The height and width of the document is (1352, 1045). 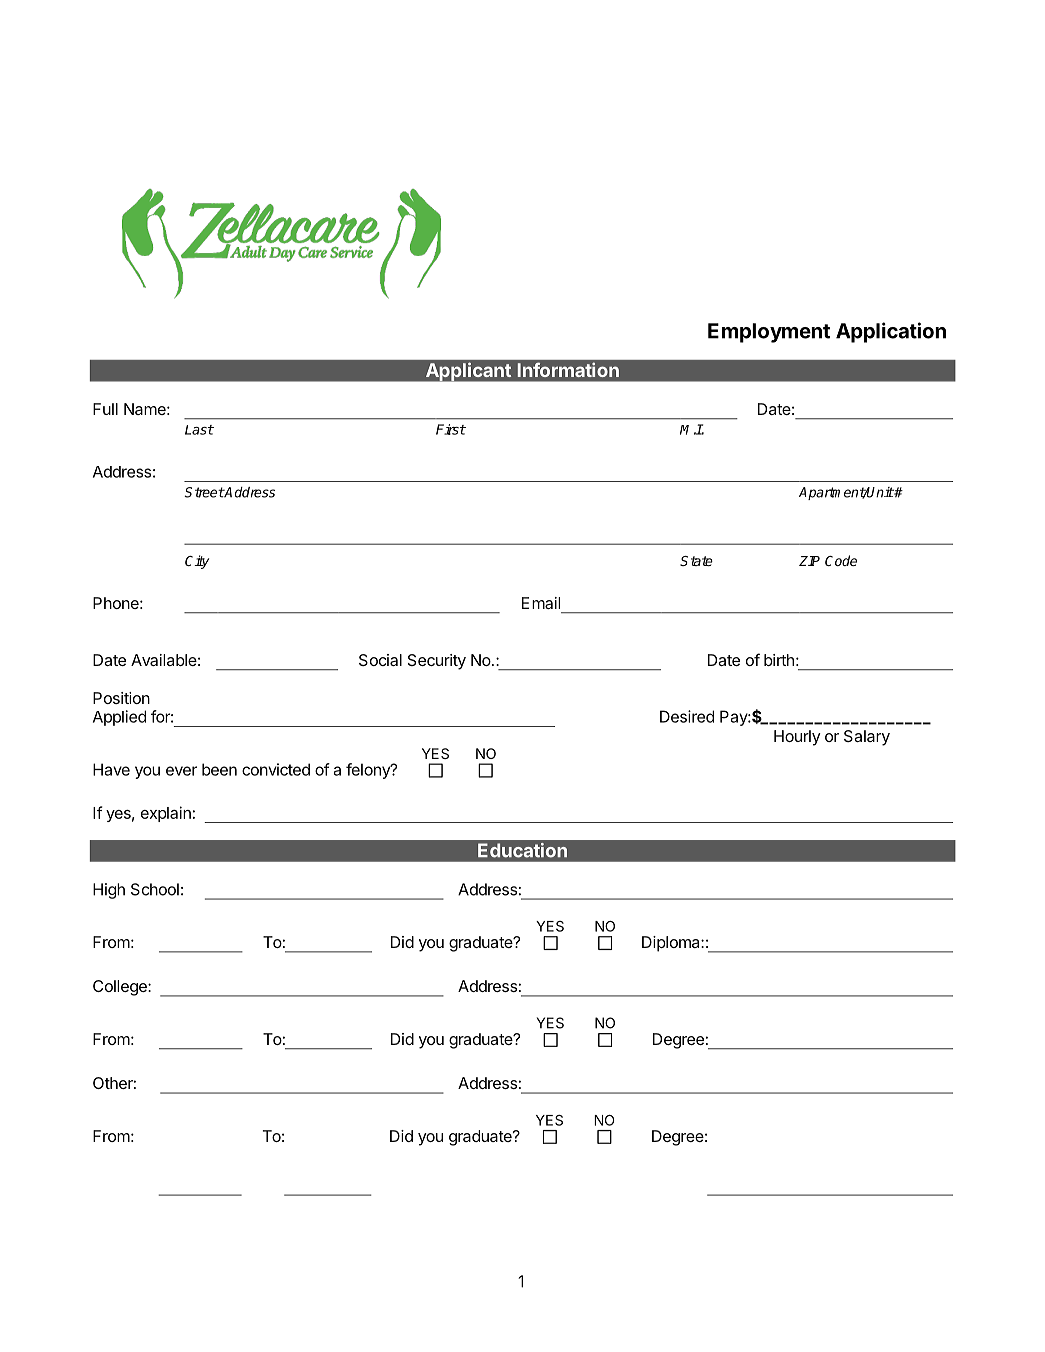 I want to click on Diploma, so click(x=672, y=944).
